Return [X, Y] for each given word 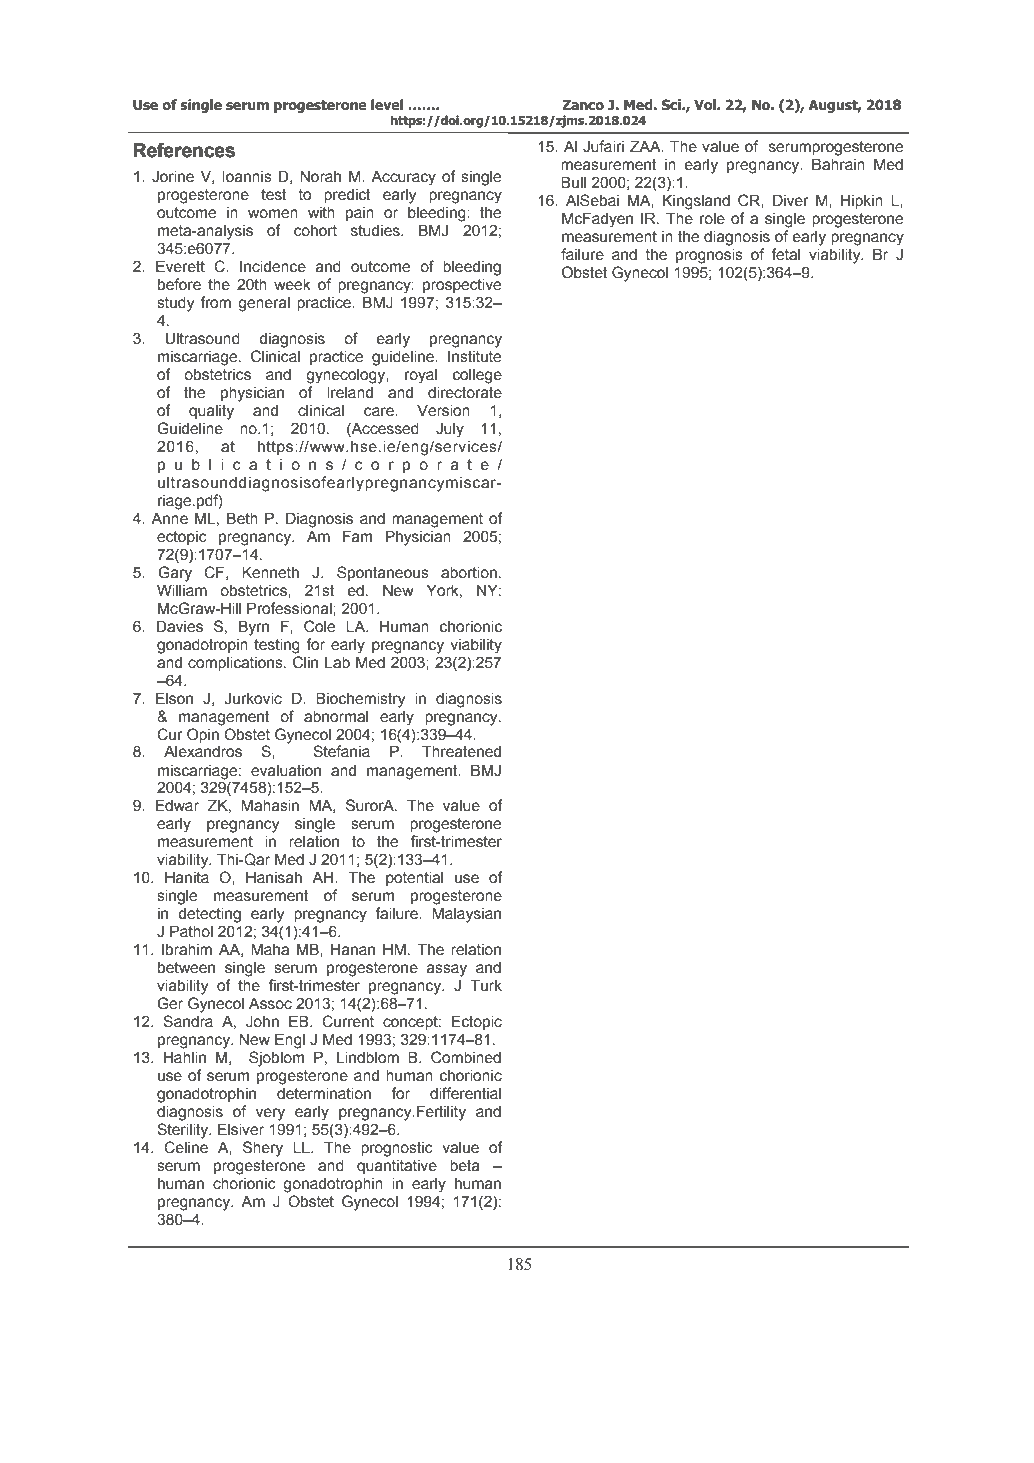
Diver [791, 200]
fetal [785, 254]
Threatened [461, 751]
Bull [573, 182]
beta [465, 1165]
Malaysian [466, 915]
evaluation [286, 770]
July [450, 430]
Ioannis [247, 176]
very [270, 1114]
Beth [242, 518]
